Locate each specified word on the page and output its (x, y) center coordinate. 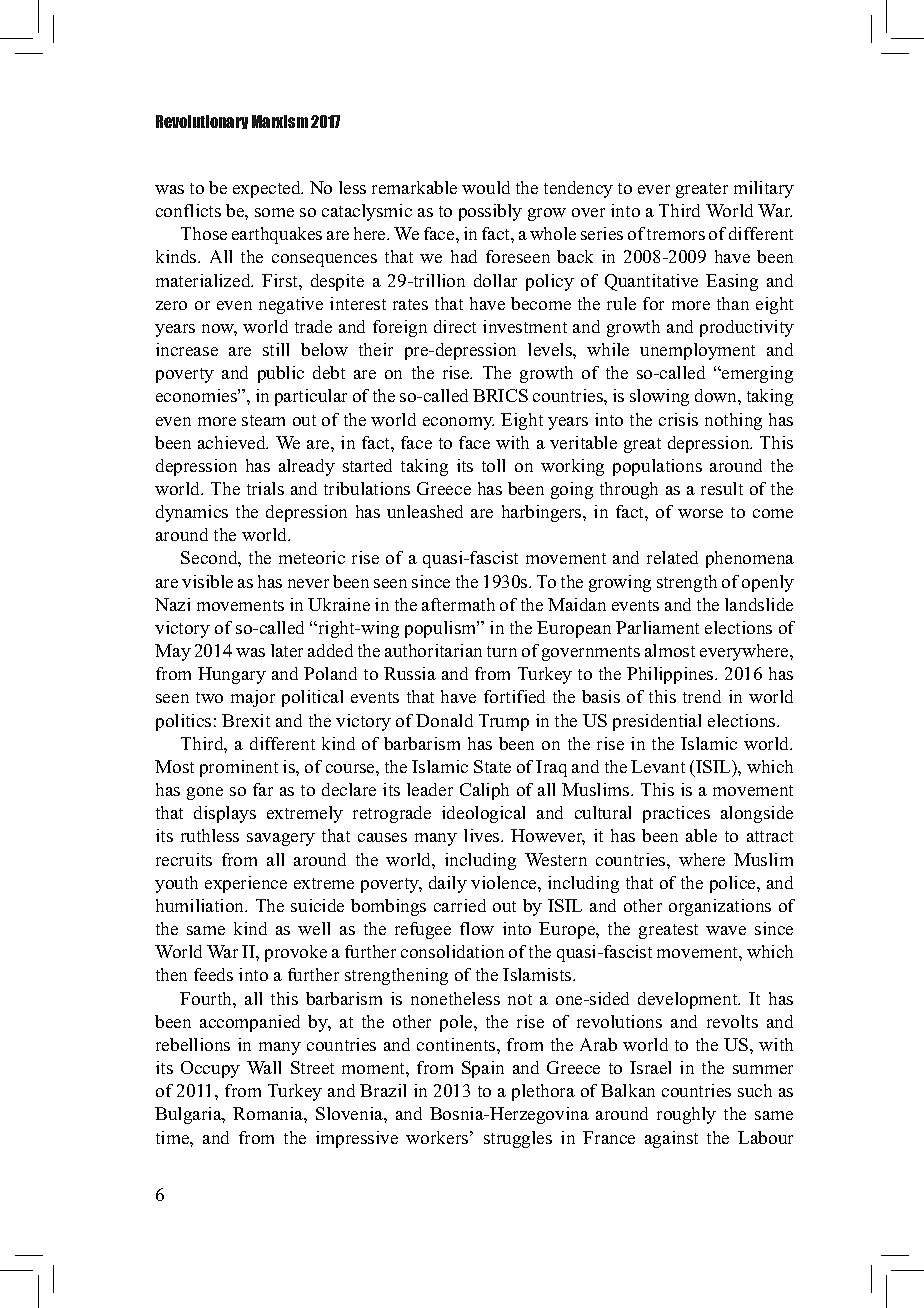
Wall (264, 1067)
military (764, 189)
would (486, 187)
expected (268, 189)
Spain (483, 1069)
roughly (686, 1115)
